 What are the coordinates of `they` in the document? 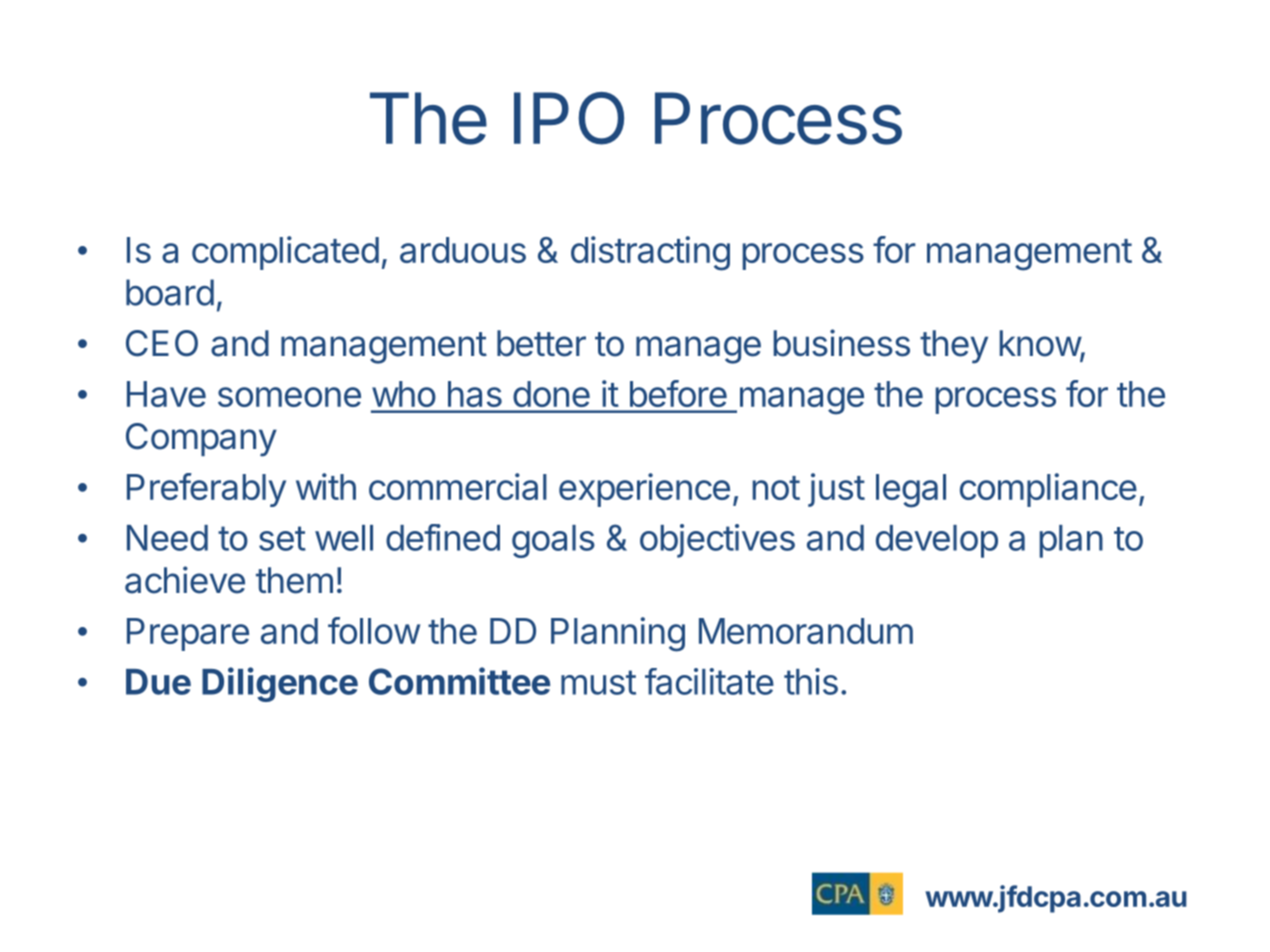 It's located at (954, 347).
